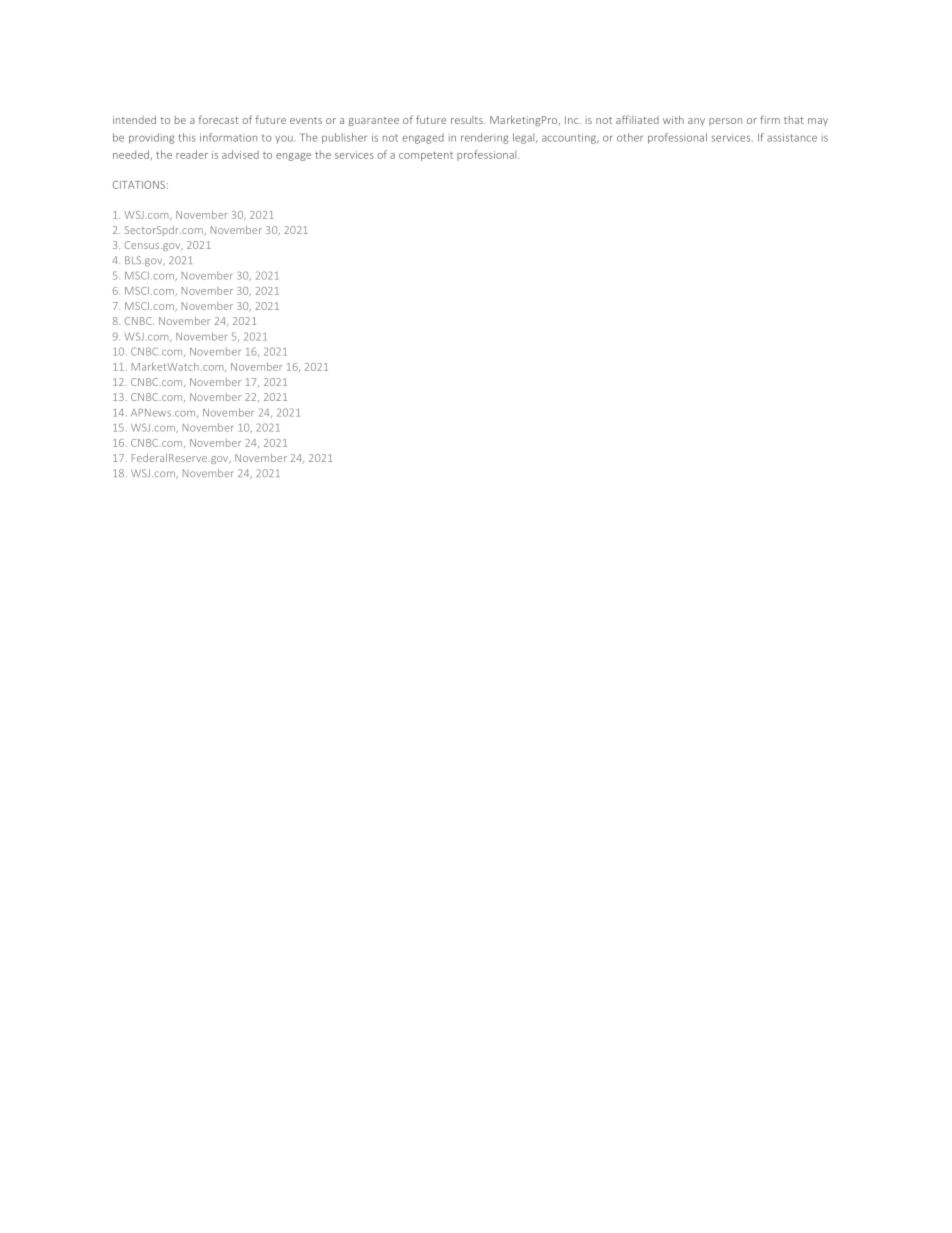 Image resolution: width=952 pixels, height=1233 pixels. Describe the element at coordinates (192, 154) in the page. I see `reader` at that location.
